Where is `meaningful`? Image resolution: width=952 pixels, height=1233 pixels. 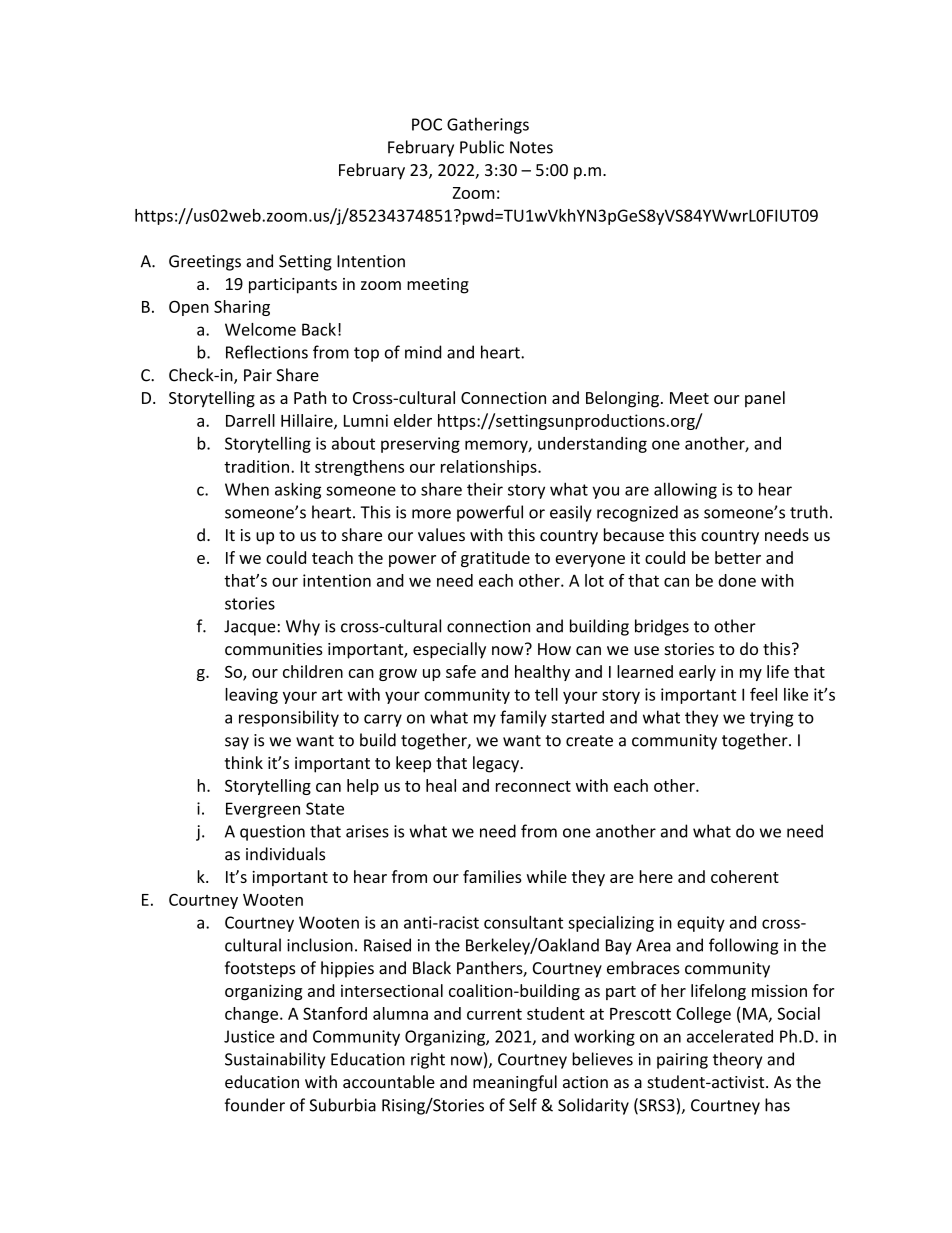
meaningful is located at coordinates (515, 1083).
